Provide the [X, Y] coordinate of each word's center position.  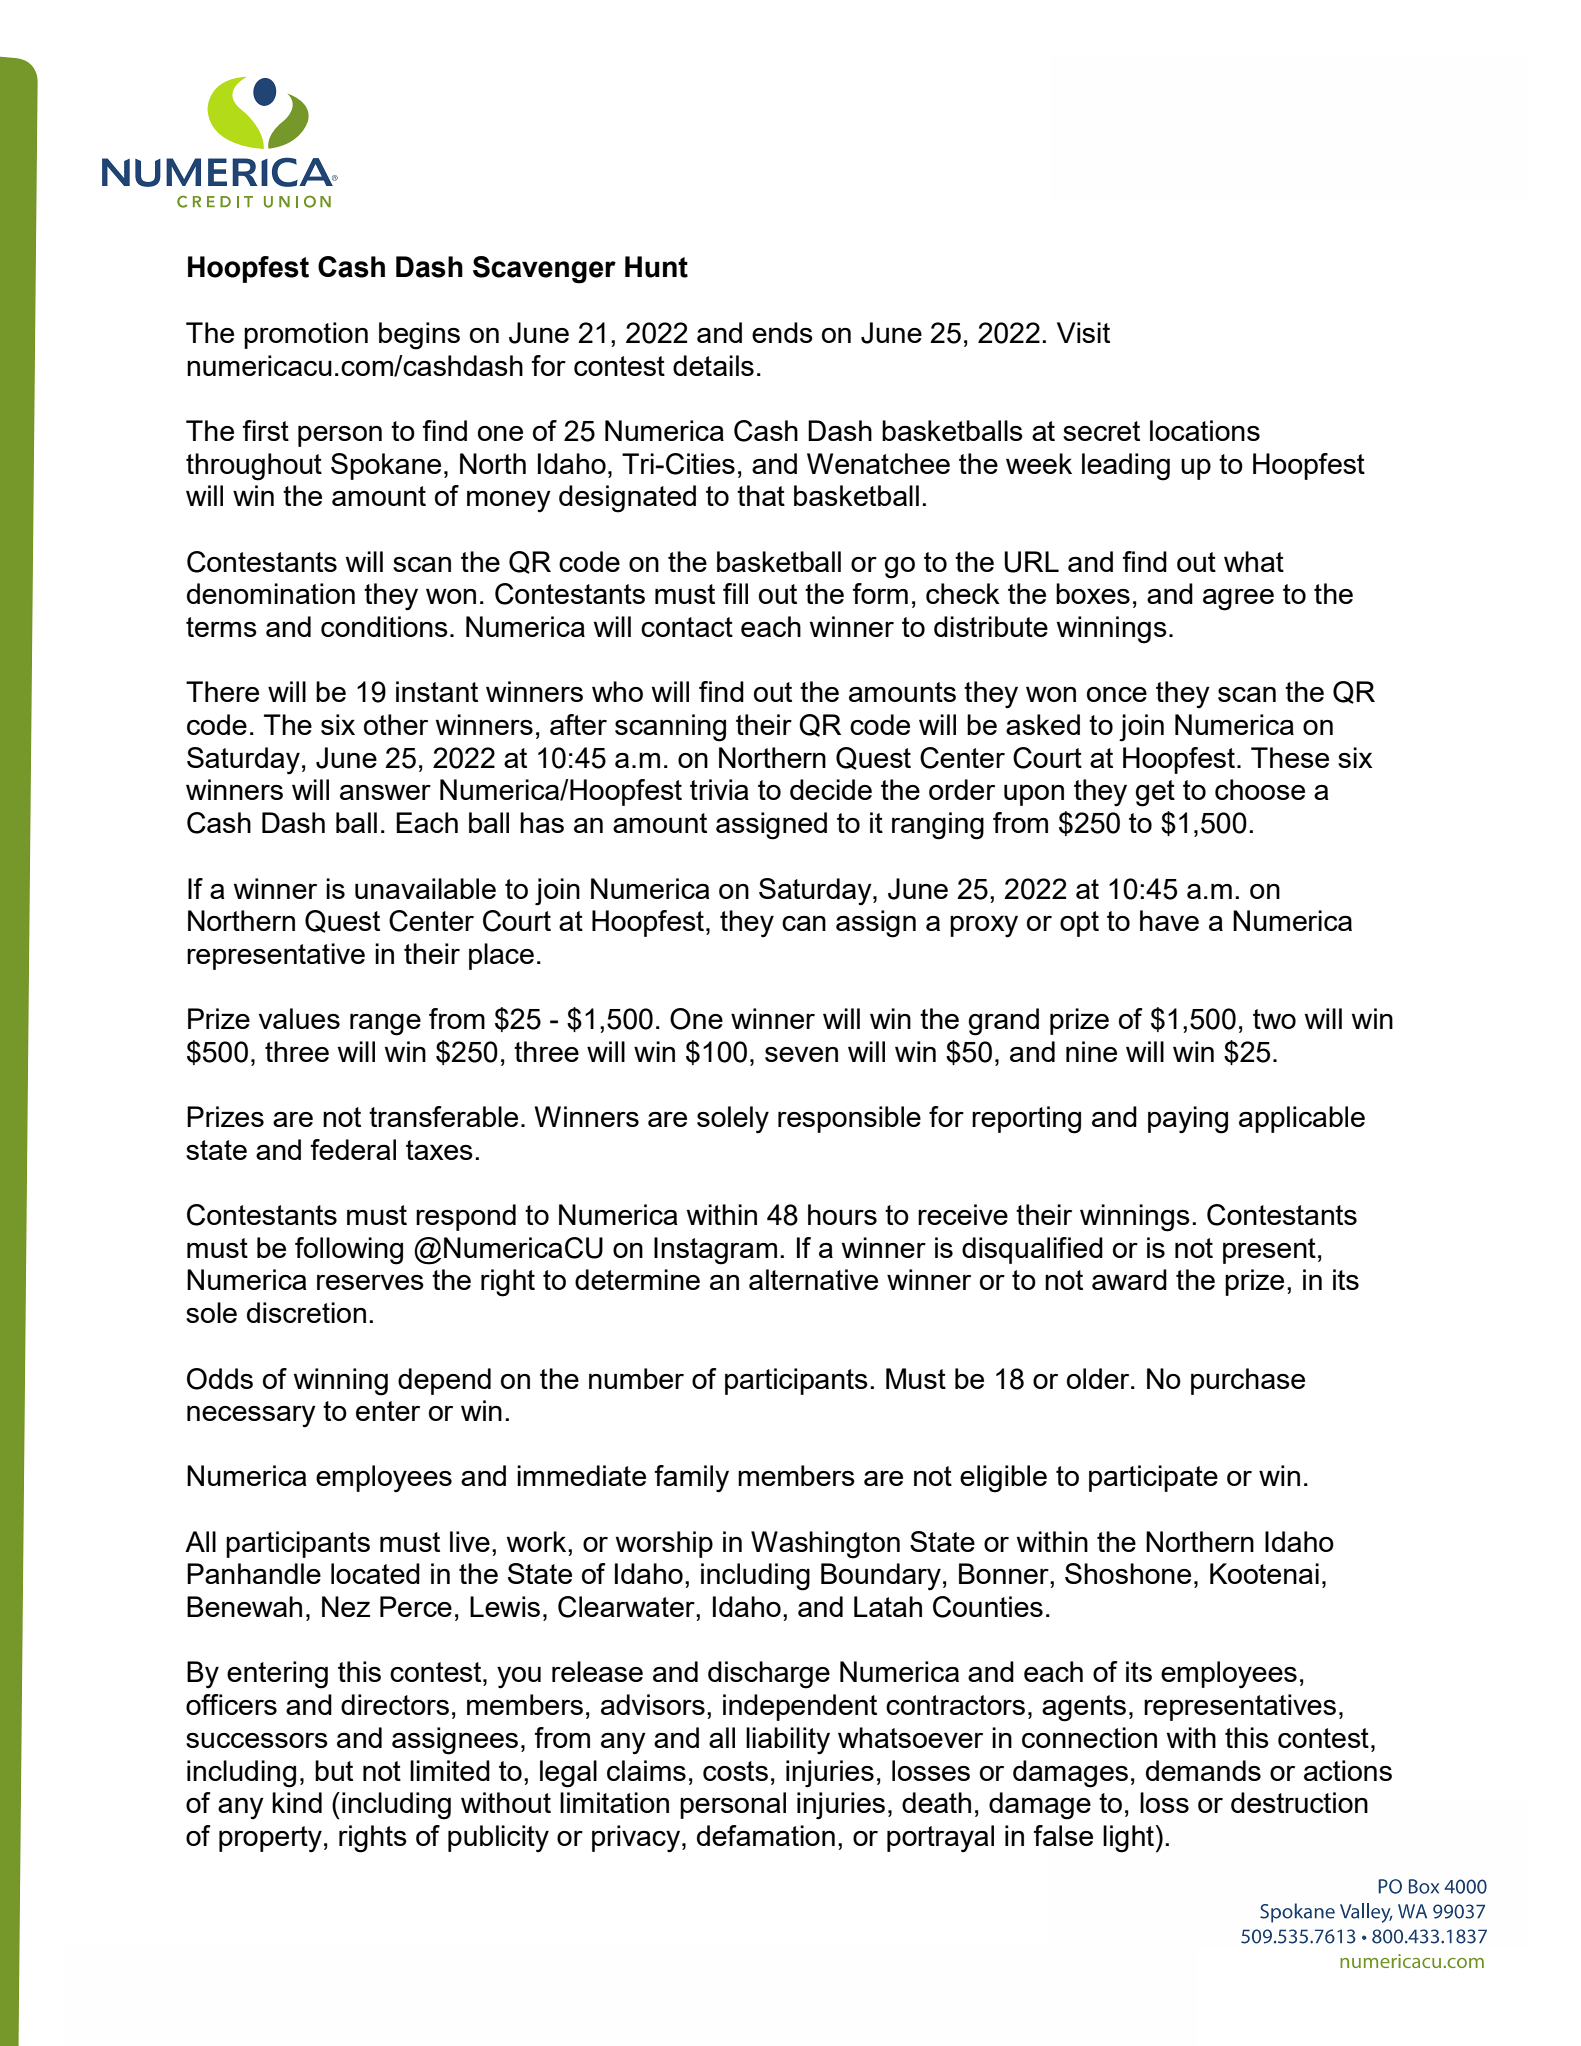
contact [687, 627]
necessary [251, 1417]
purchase [1248, 1381]
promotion [306, 335]
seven [801, 1054]
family [691, 1479]
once [1117, 694]
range [385, 1025]
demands [1203, 1770]
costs [735, 1771]
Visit [1083, 332]
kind [297, 1802]
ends [782, 332]
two [1274, 1019]
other [396, 724]
